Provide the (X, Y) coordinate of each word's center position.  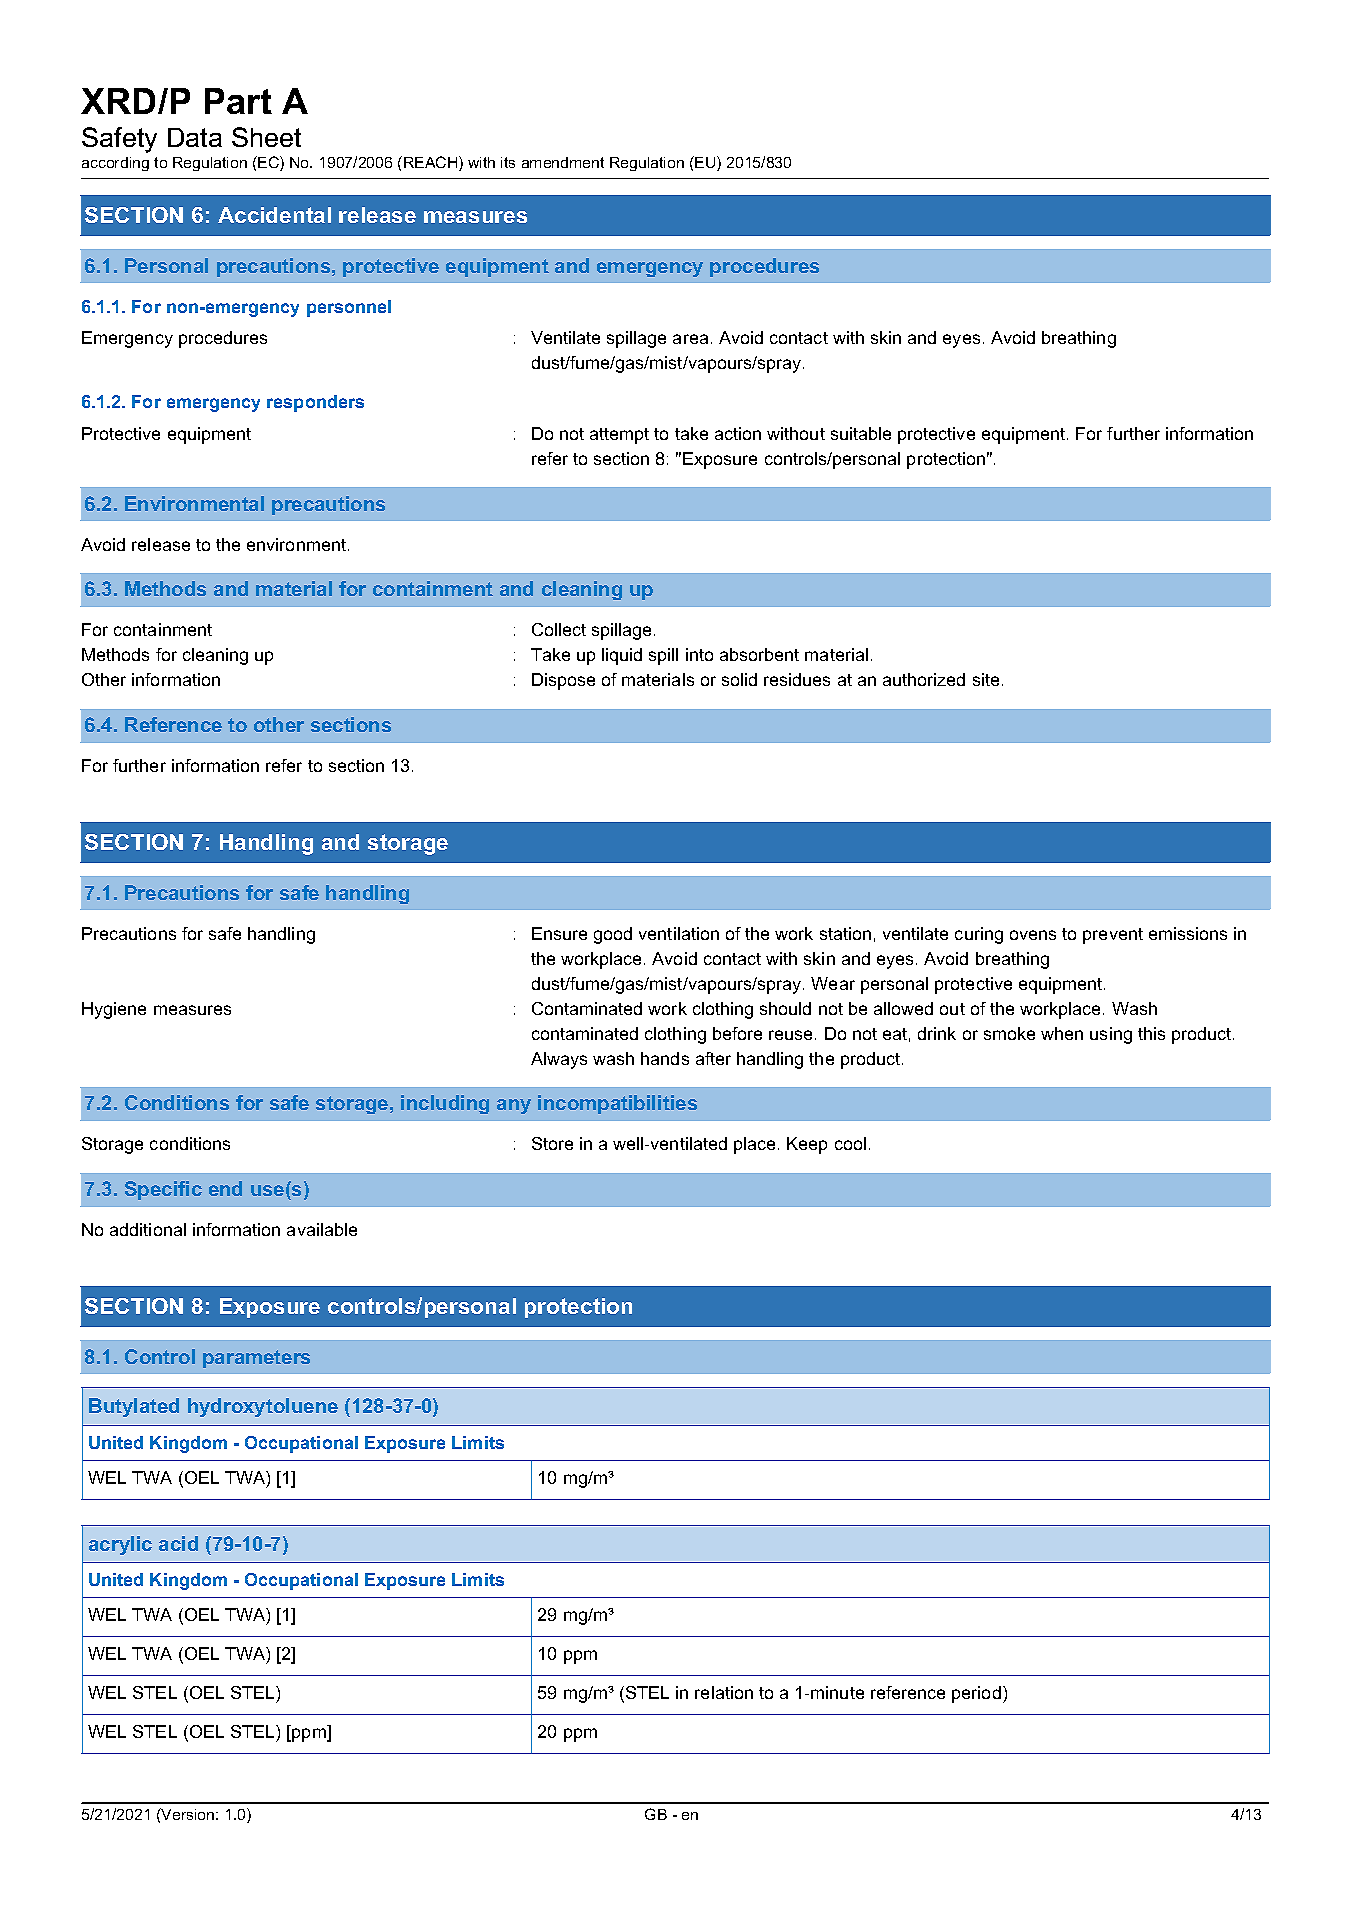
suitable (861, 433)
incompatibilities (617, 1104)
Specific (163, 1190)
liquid (622, 656)
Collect (559, 629)
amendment (563, 162)
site (986, 679)
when (1062, 1033)
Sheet (266, 137)
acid (178, 1543)
